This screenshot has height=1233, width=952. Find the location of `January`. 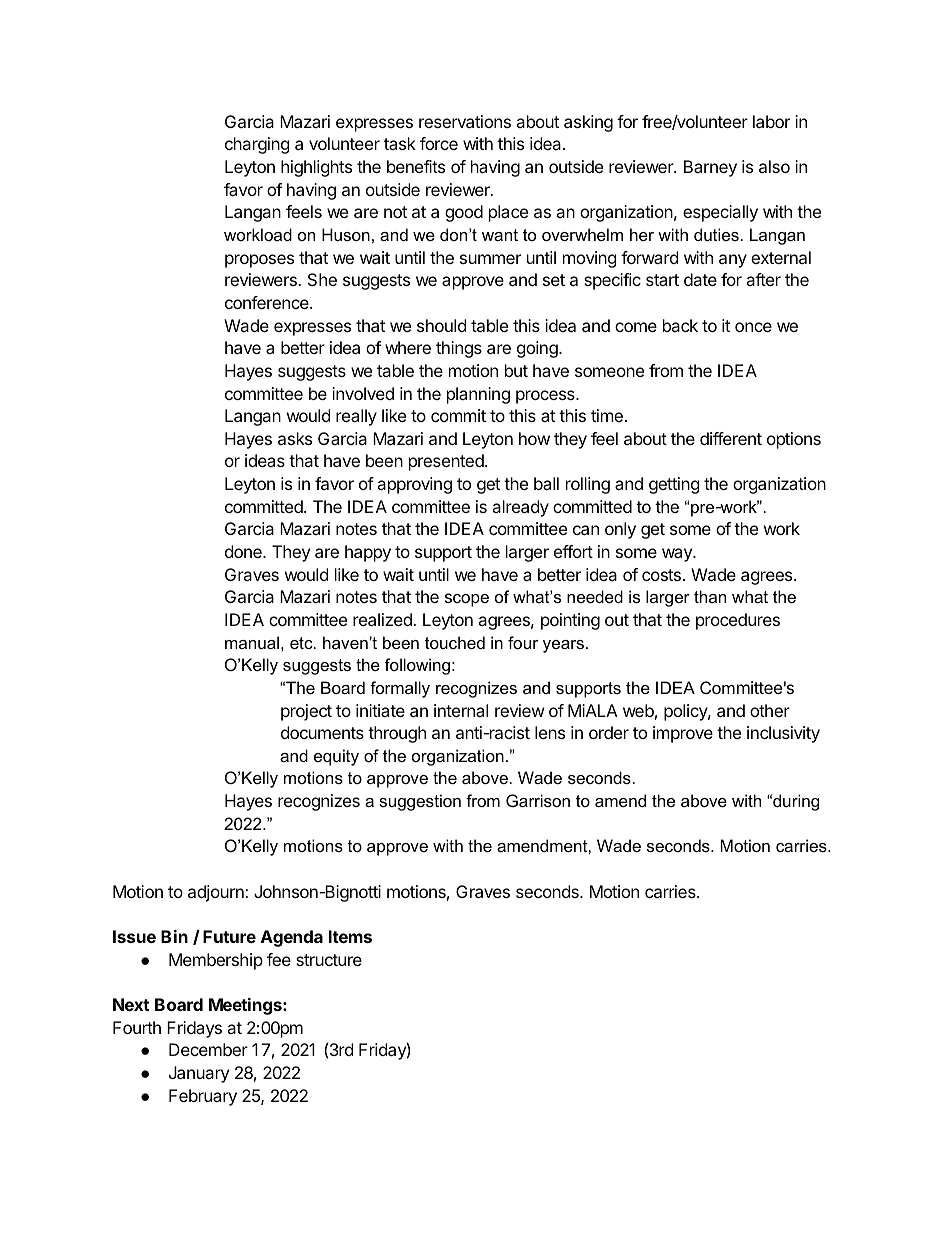

January is located at coordinates (199, 1074).
